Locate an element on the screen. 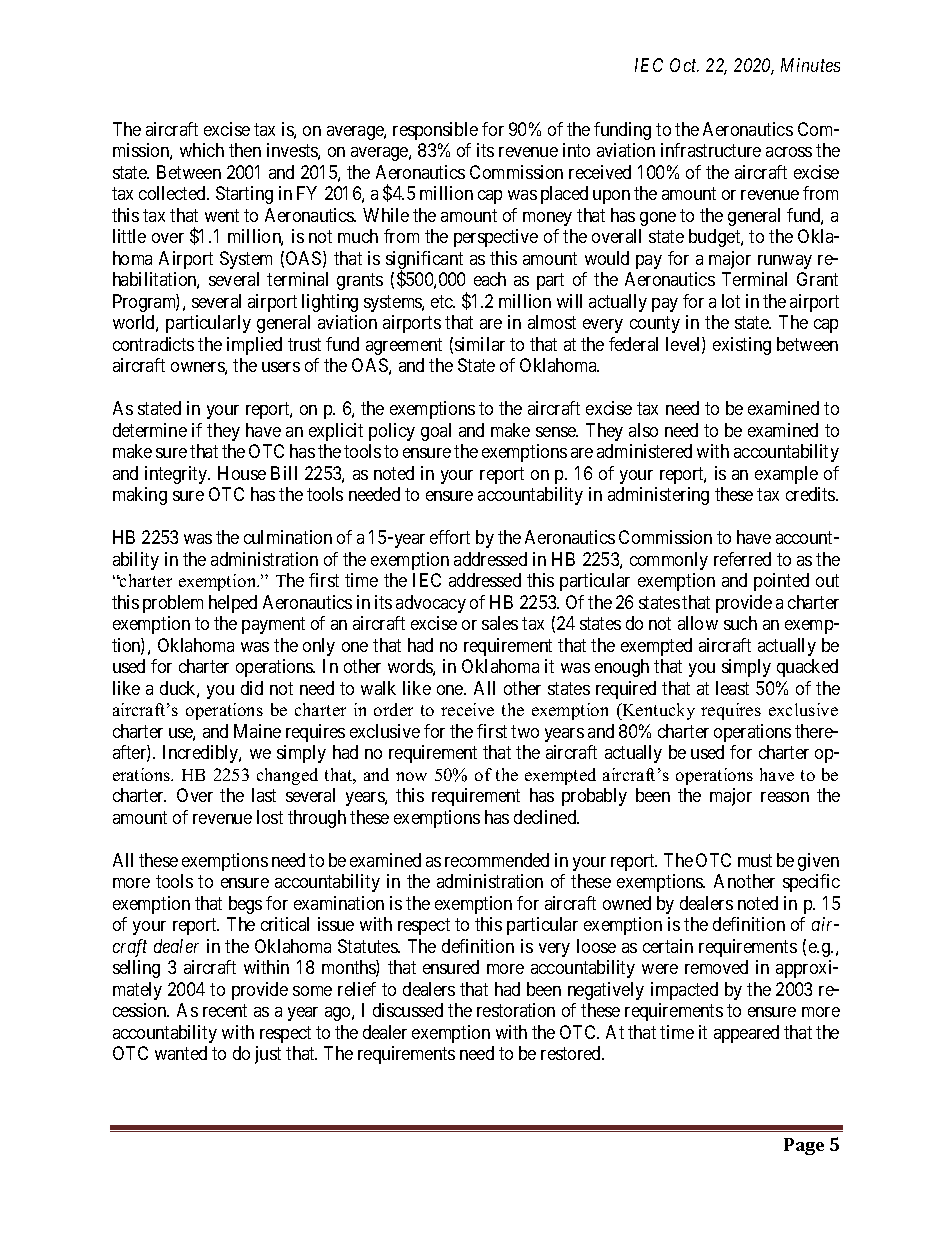 The height and width of the screenshot is (1233, 952). House is located at coordinates (242, 473).
